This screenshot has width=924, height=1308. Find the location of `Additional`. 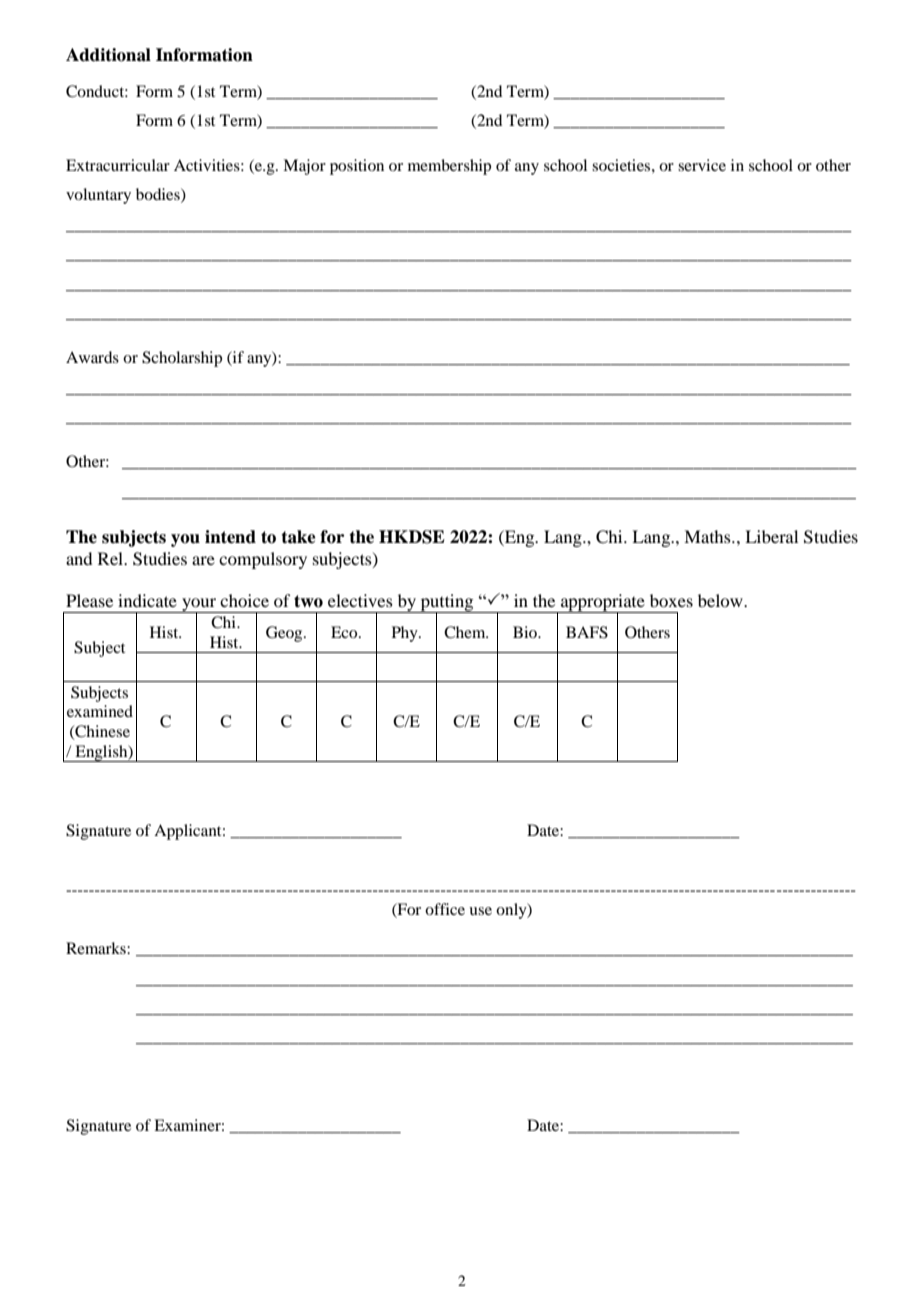

Additional is located at coordinates (108, 55).
